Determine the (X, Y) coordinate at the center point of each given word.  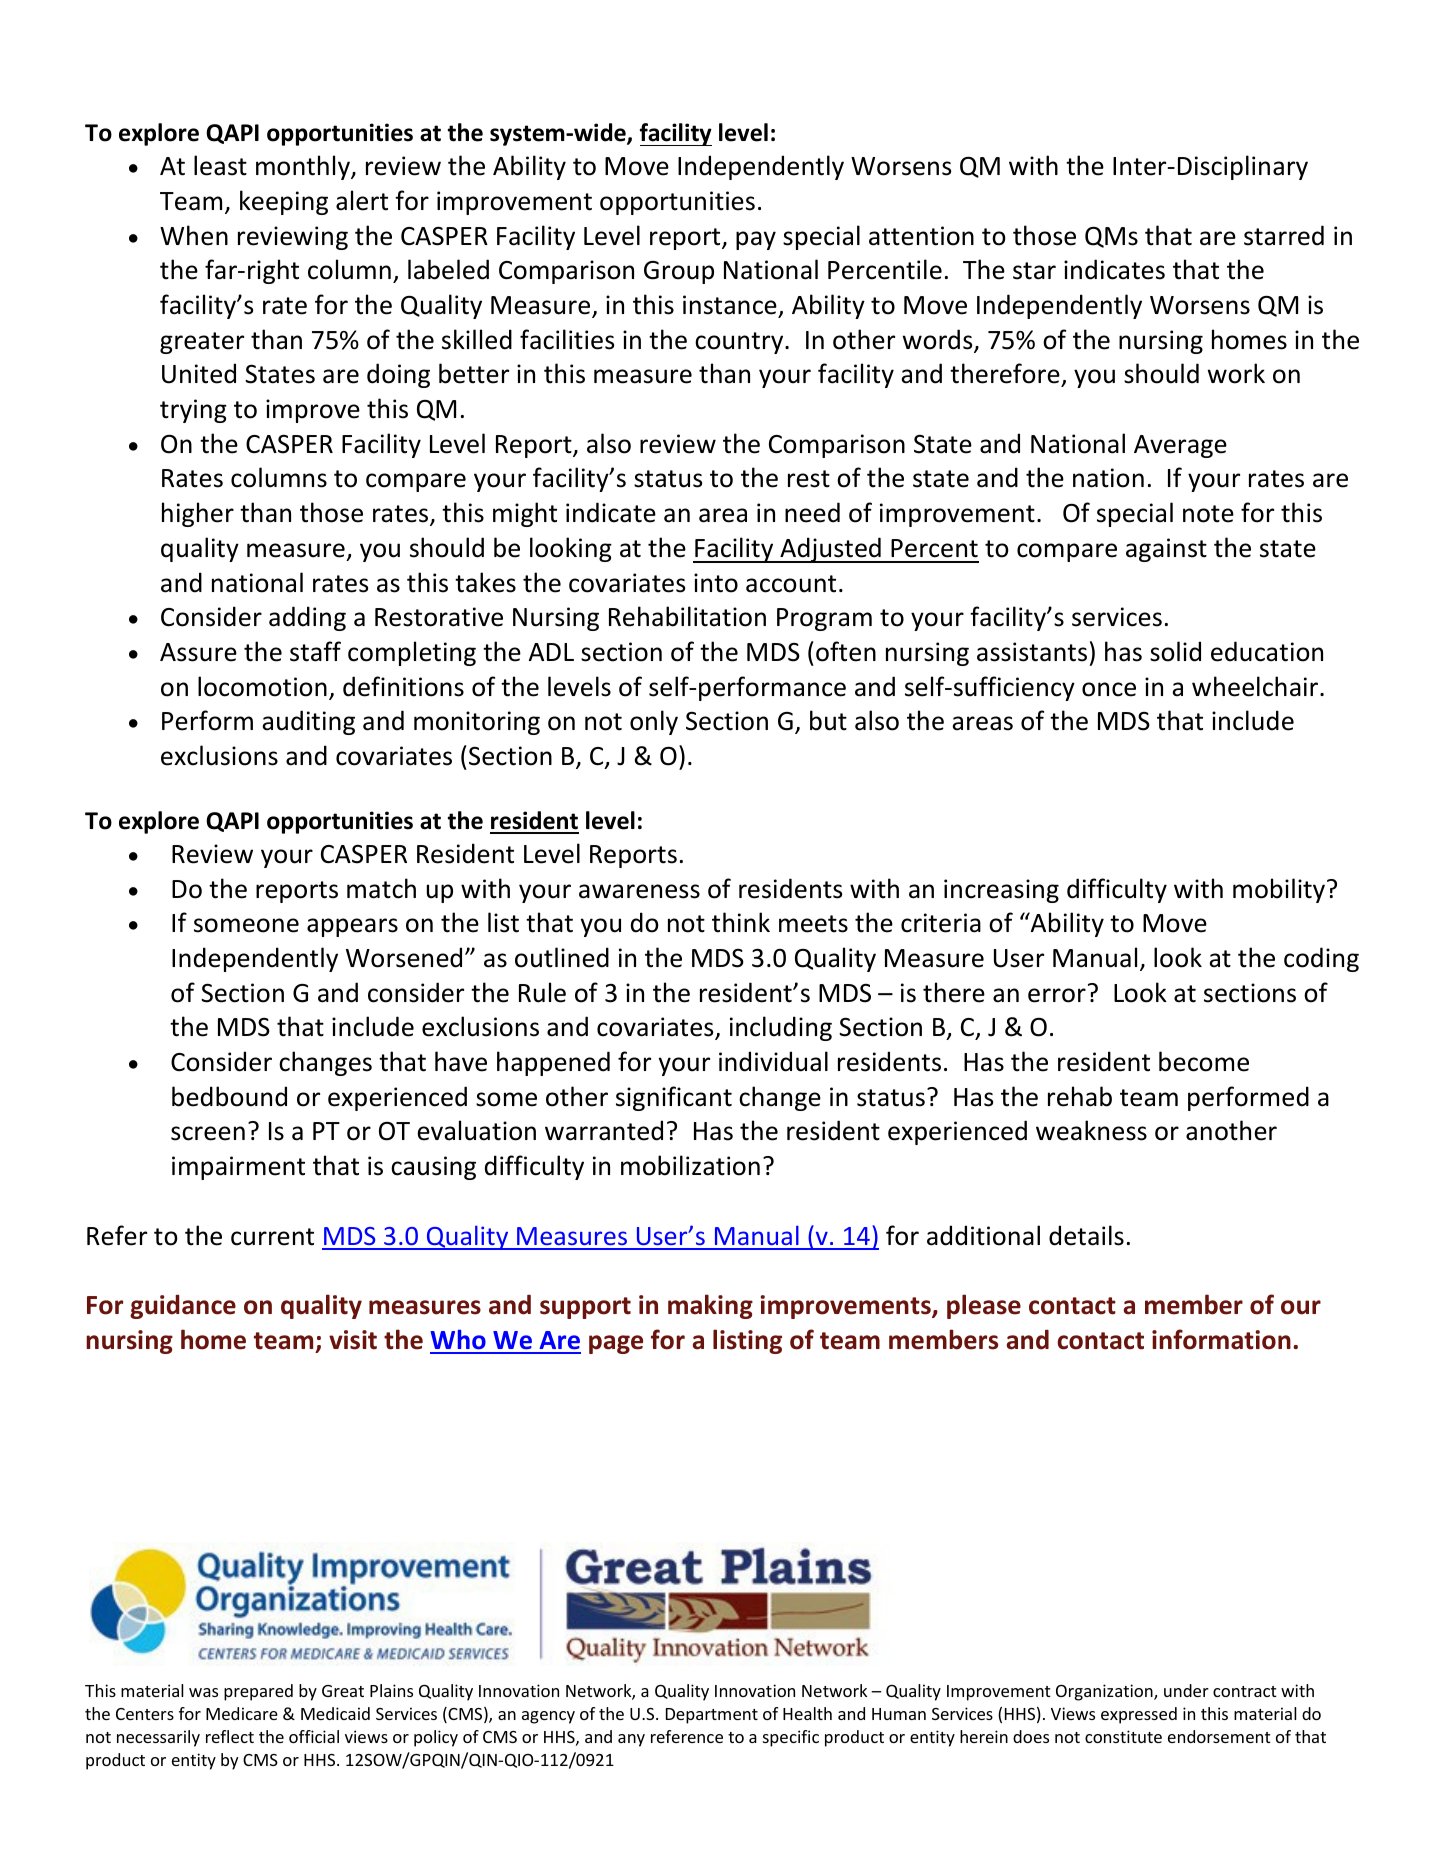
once (1109, 689)
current (272, 1237)
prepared (258, 1692)
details (1086, 1235)
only (654, 722)
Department (712, 1716)
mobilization (690, 1165)
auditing (308, 722)
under (1186, 1690)
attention (921, 236)
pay (756, 240)
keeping (284, 202)
